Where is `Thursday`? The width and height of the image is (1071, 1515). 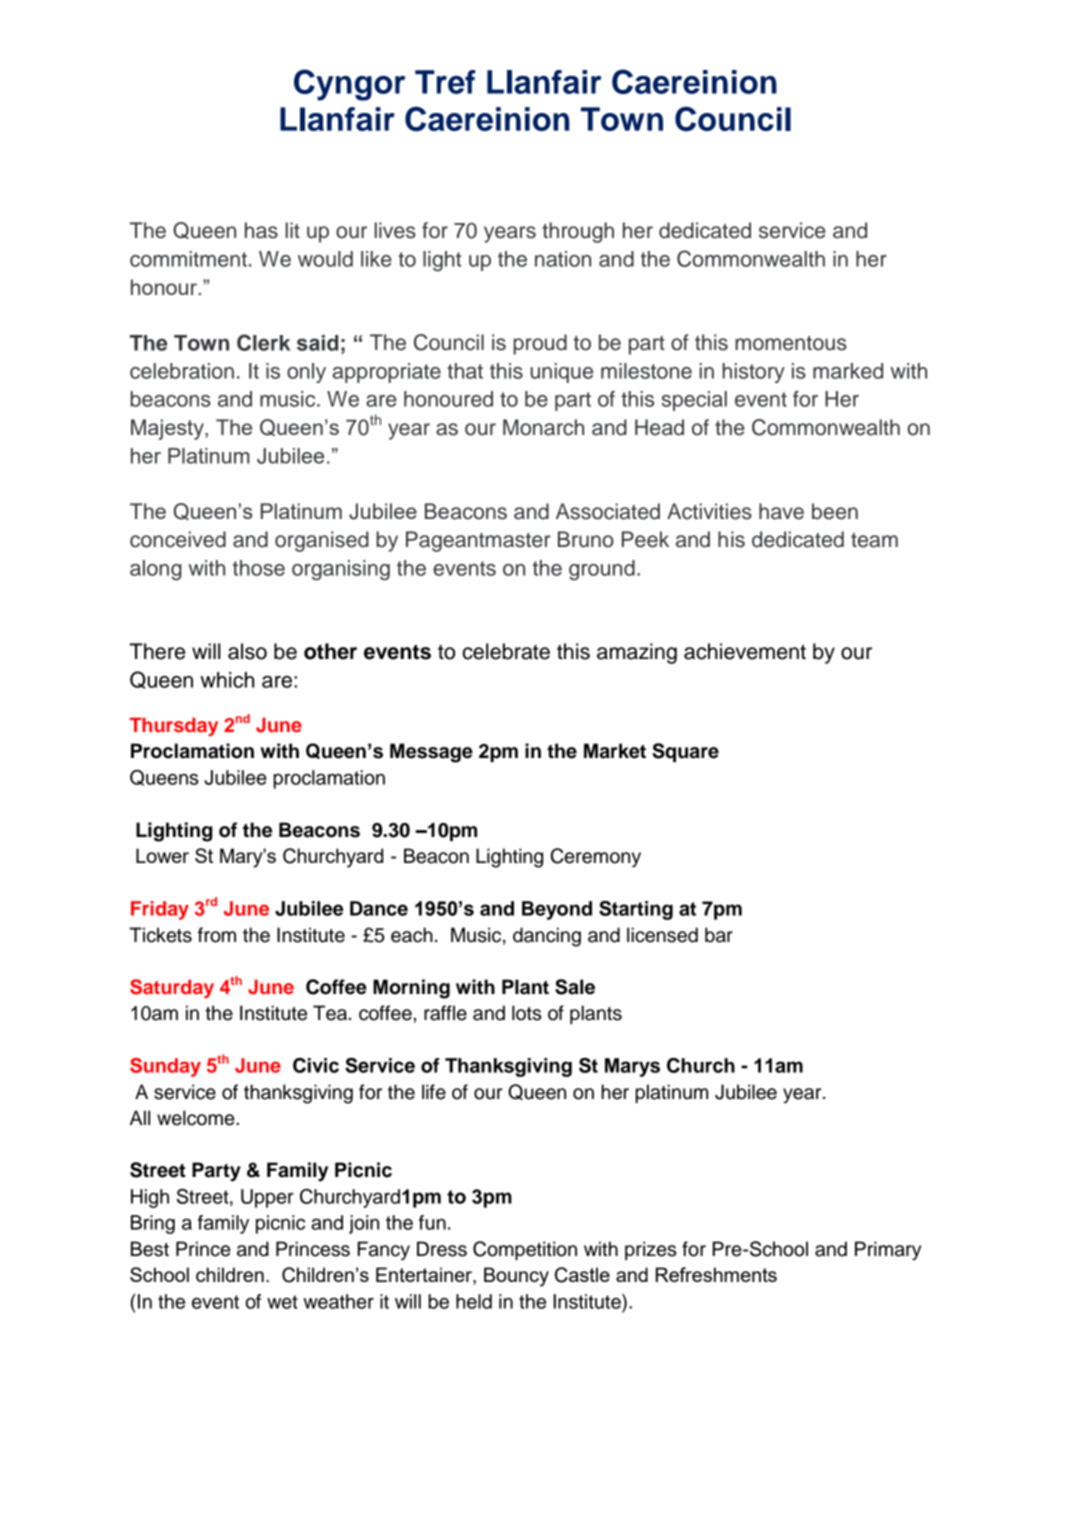 Thursday is located at coordinates (174, 727).
